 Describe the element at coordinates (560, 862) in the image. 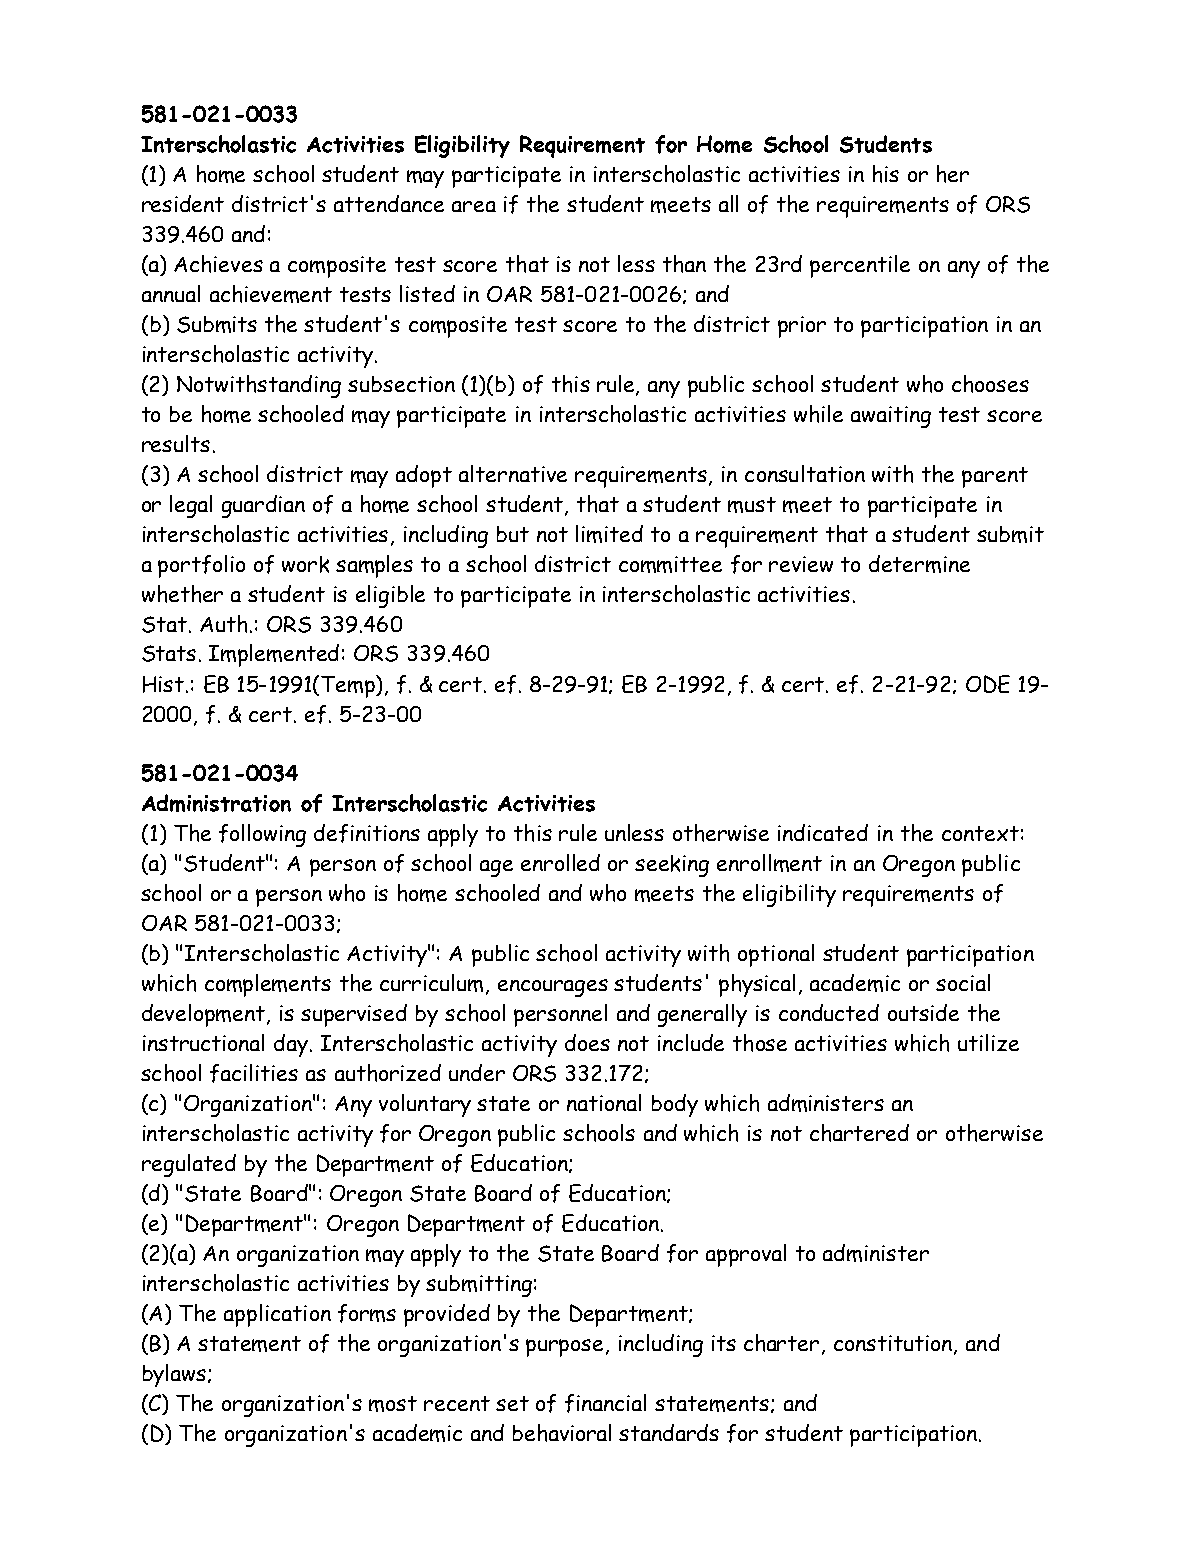

I see `enrolled` at that location.
